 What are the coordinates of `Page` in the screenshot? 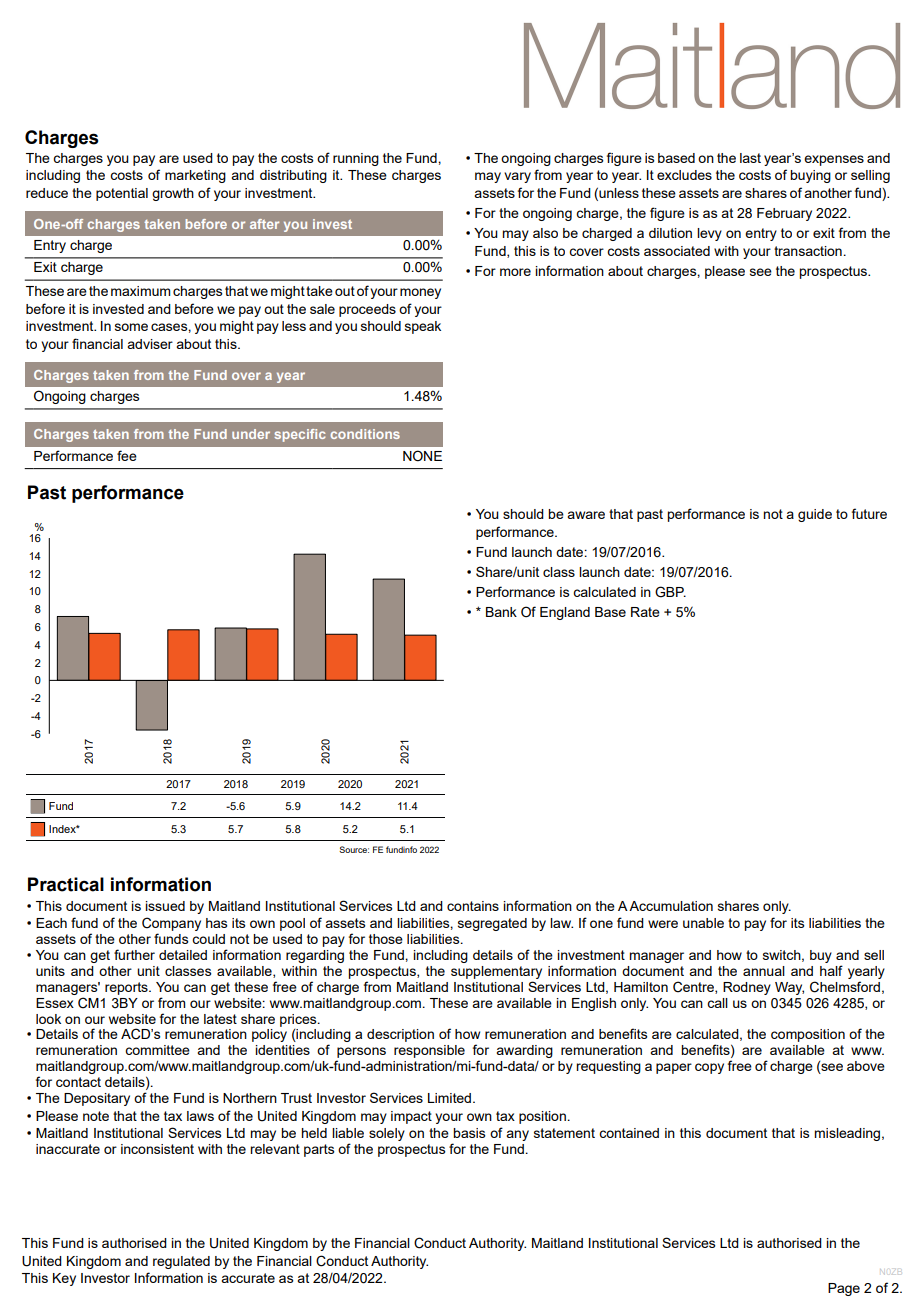 It's located at (844, 1289).
